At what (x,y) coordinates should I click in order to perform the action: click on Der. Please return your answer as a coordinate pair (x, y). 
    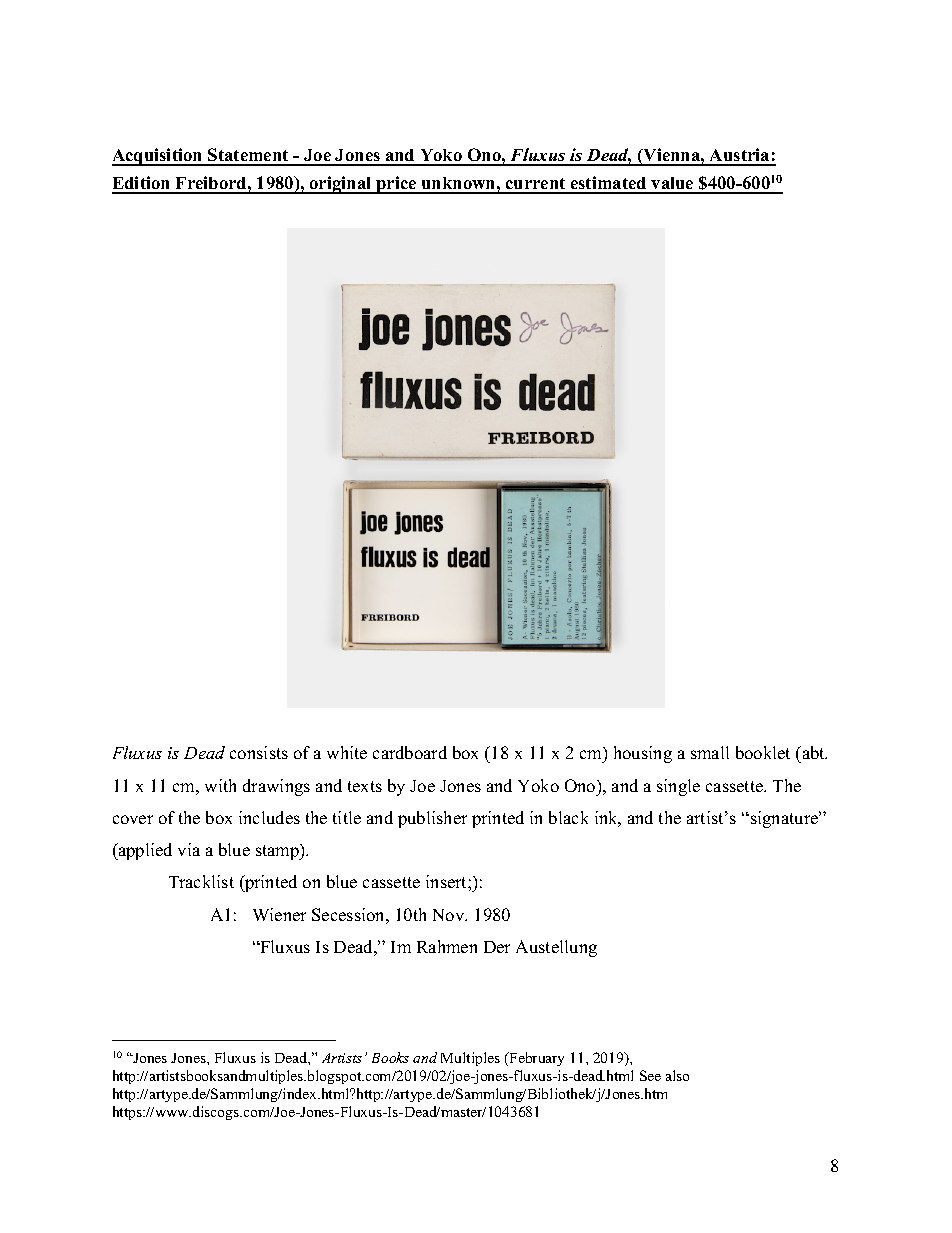
    Looking at the image, I should click on (497, 947).
